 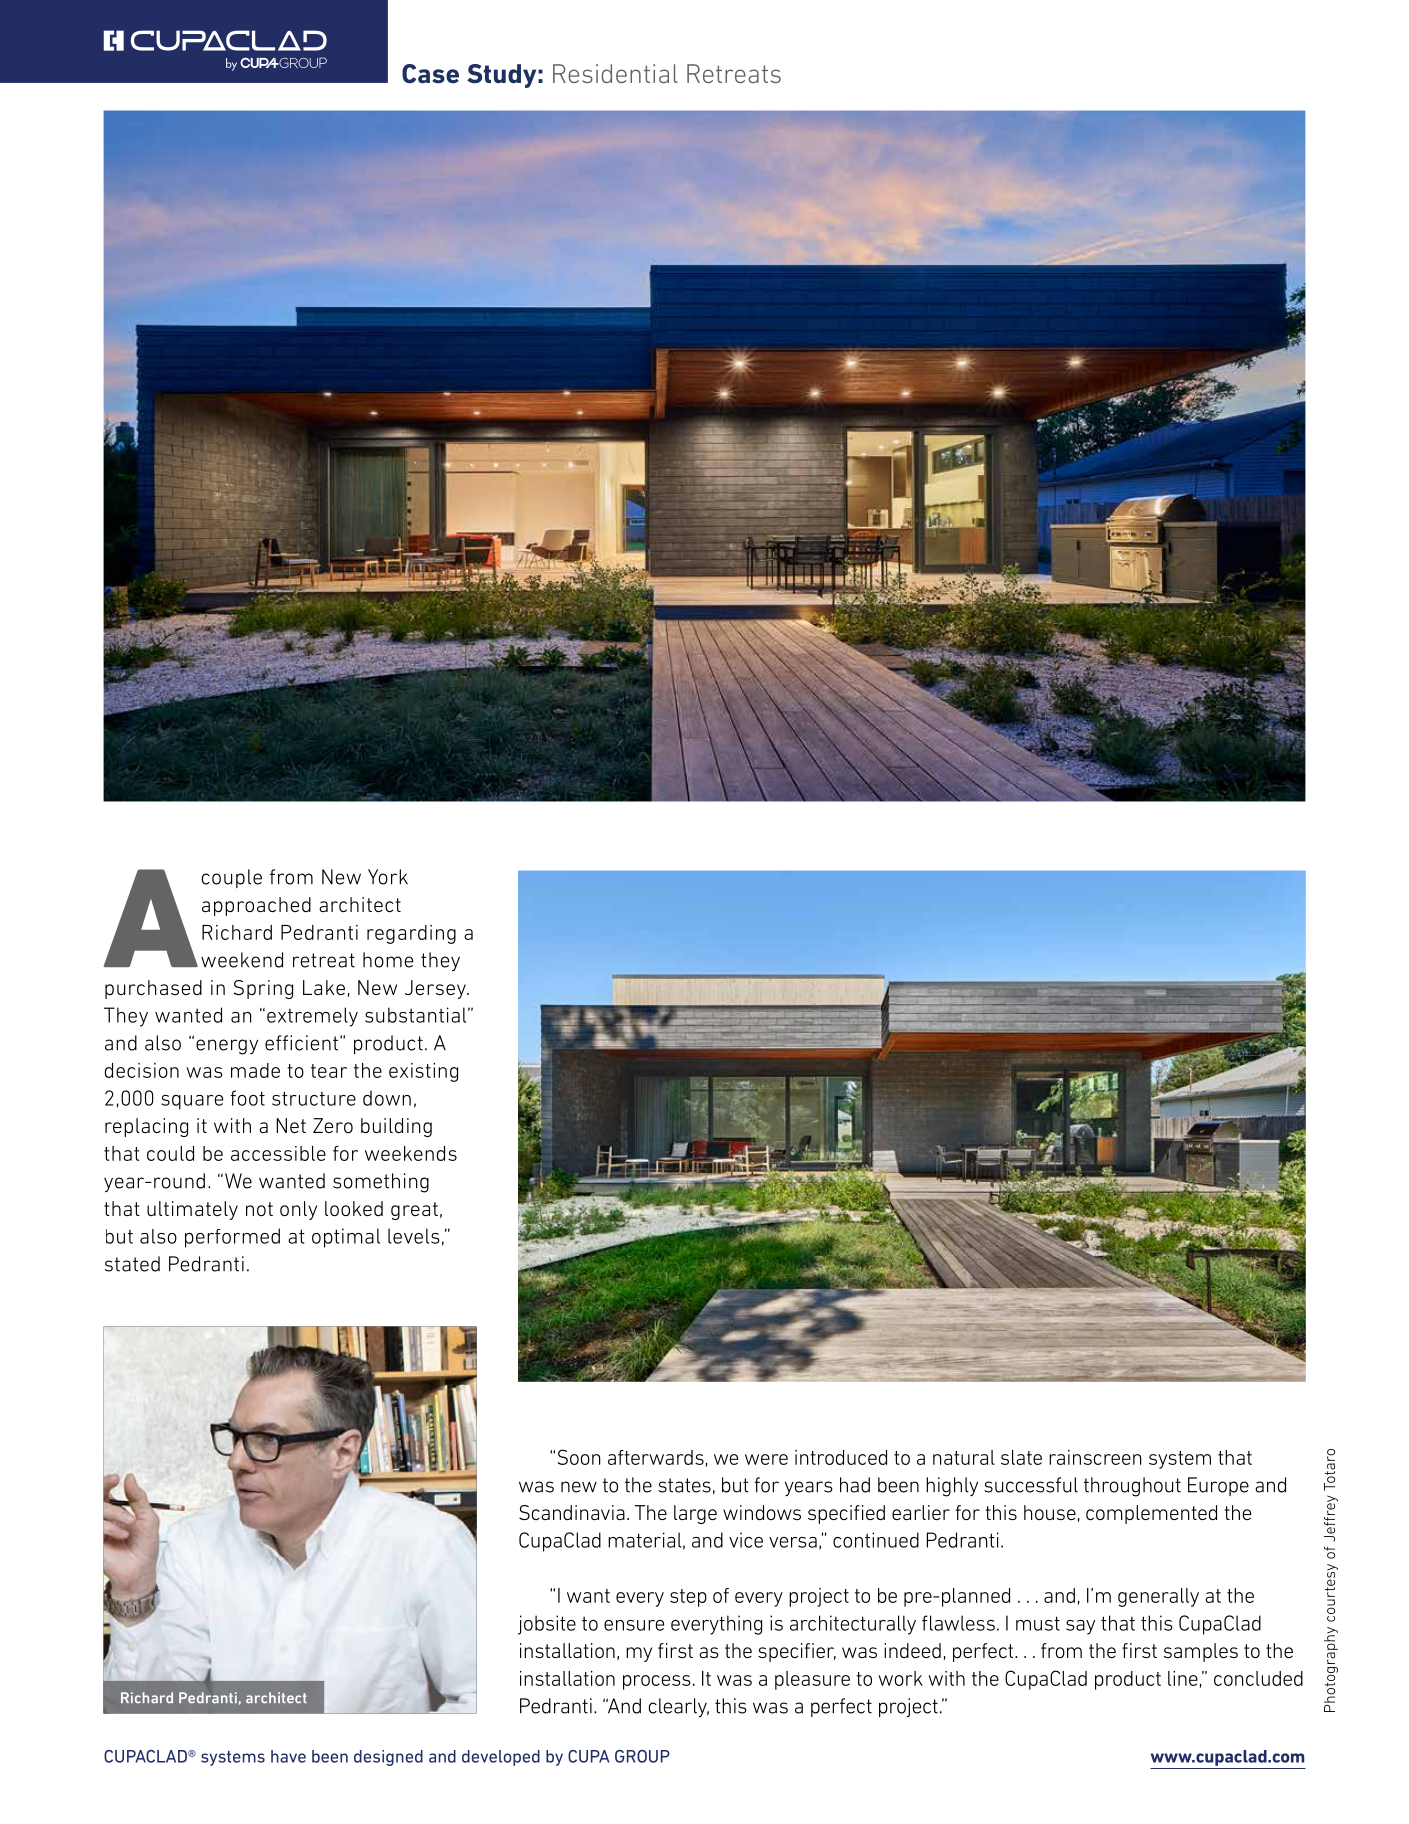 What do you see at coordinates (388, 877) in the screenshot?
I see `York` at bounding box center [388, 877].
